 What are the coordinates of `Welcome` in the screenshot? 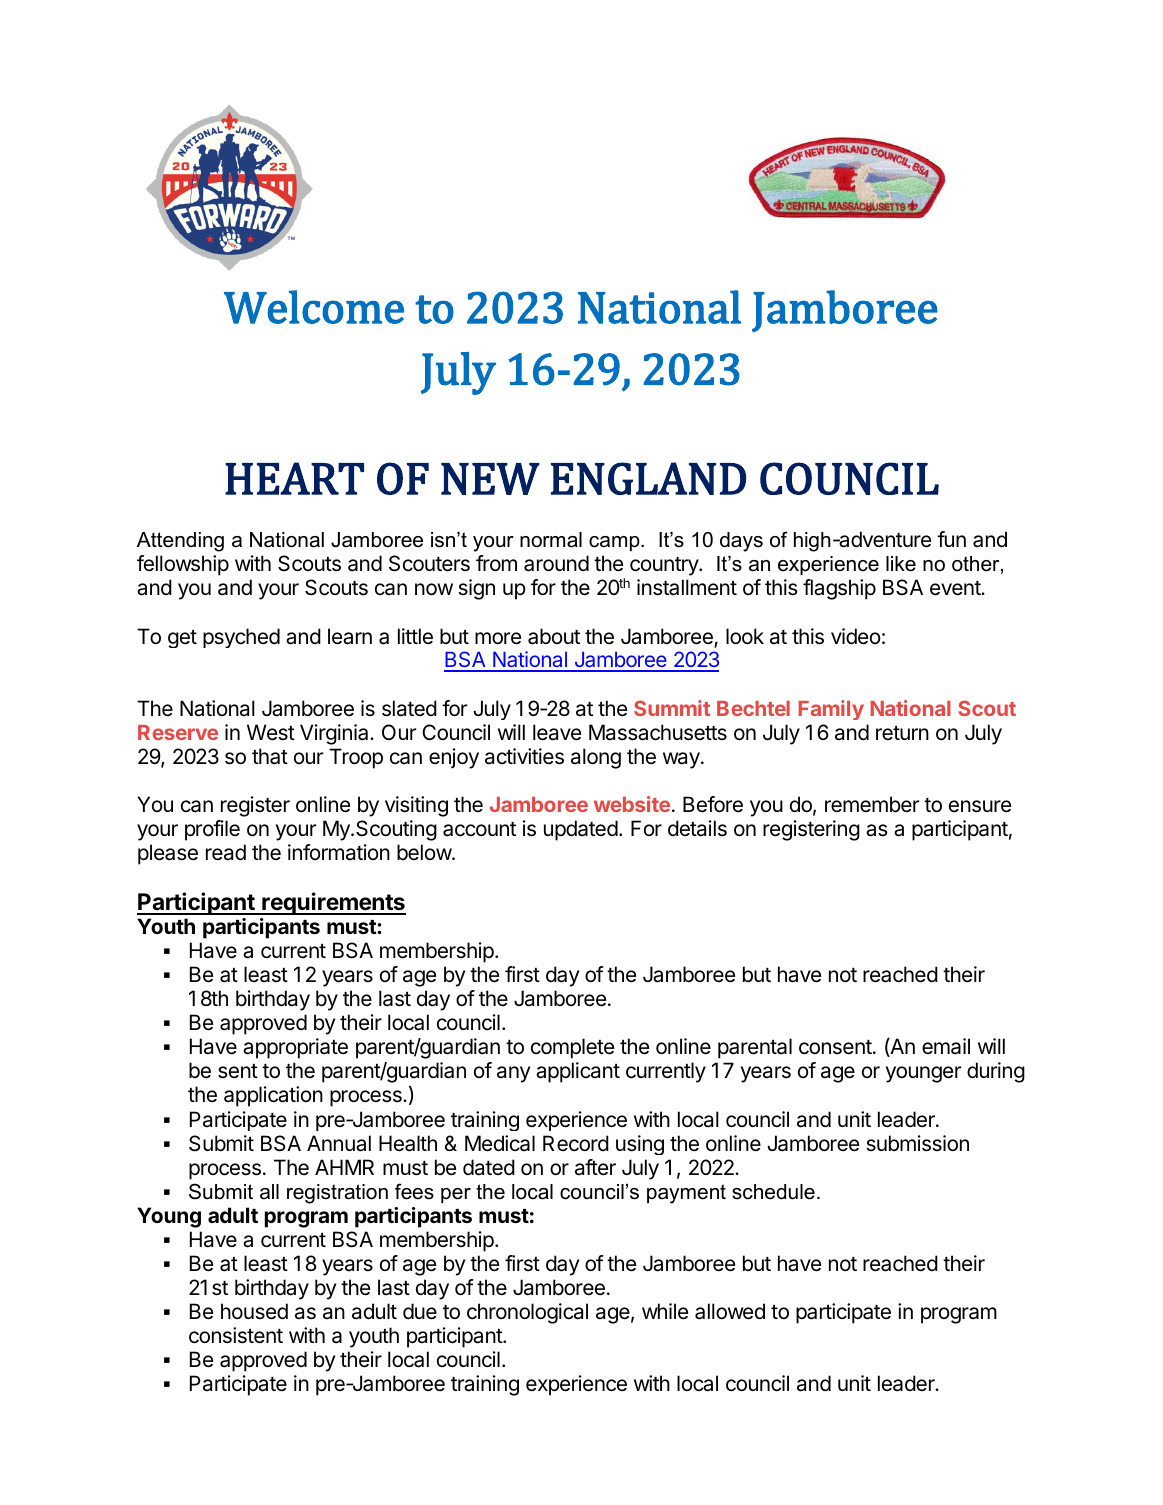 It's located at (314, 307).
